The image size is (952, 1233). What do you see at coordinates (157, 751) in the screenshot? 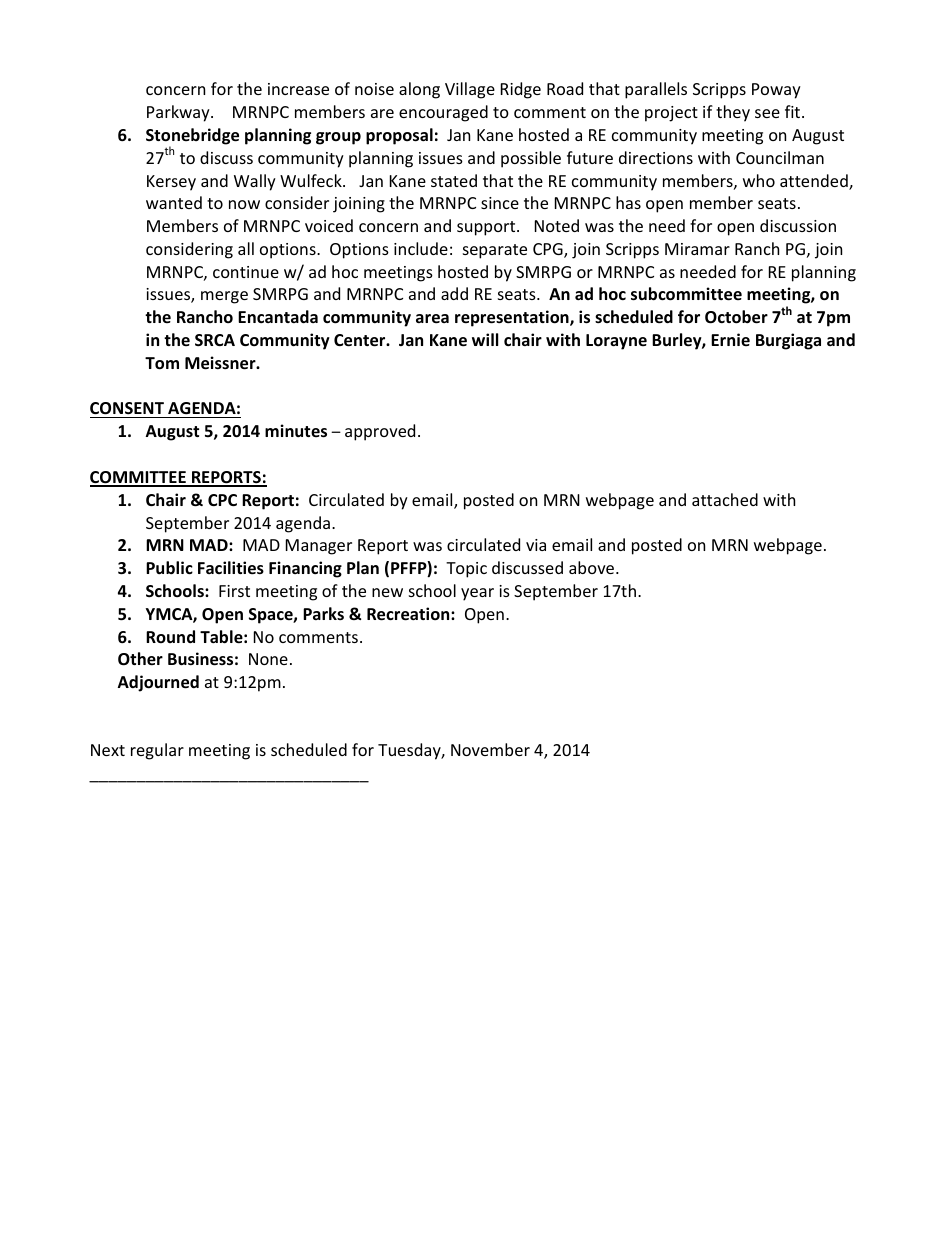
I see `regular` at bounding box center [157, 751].
